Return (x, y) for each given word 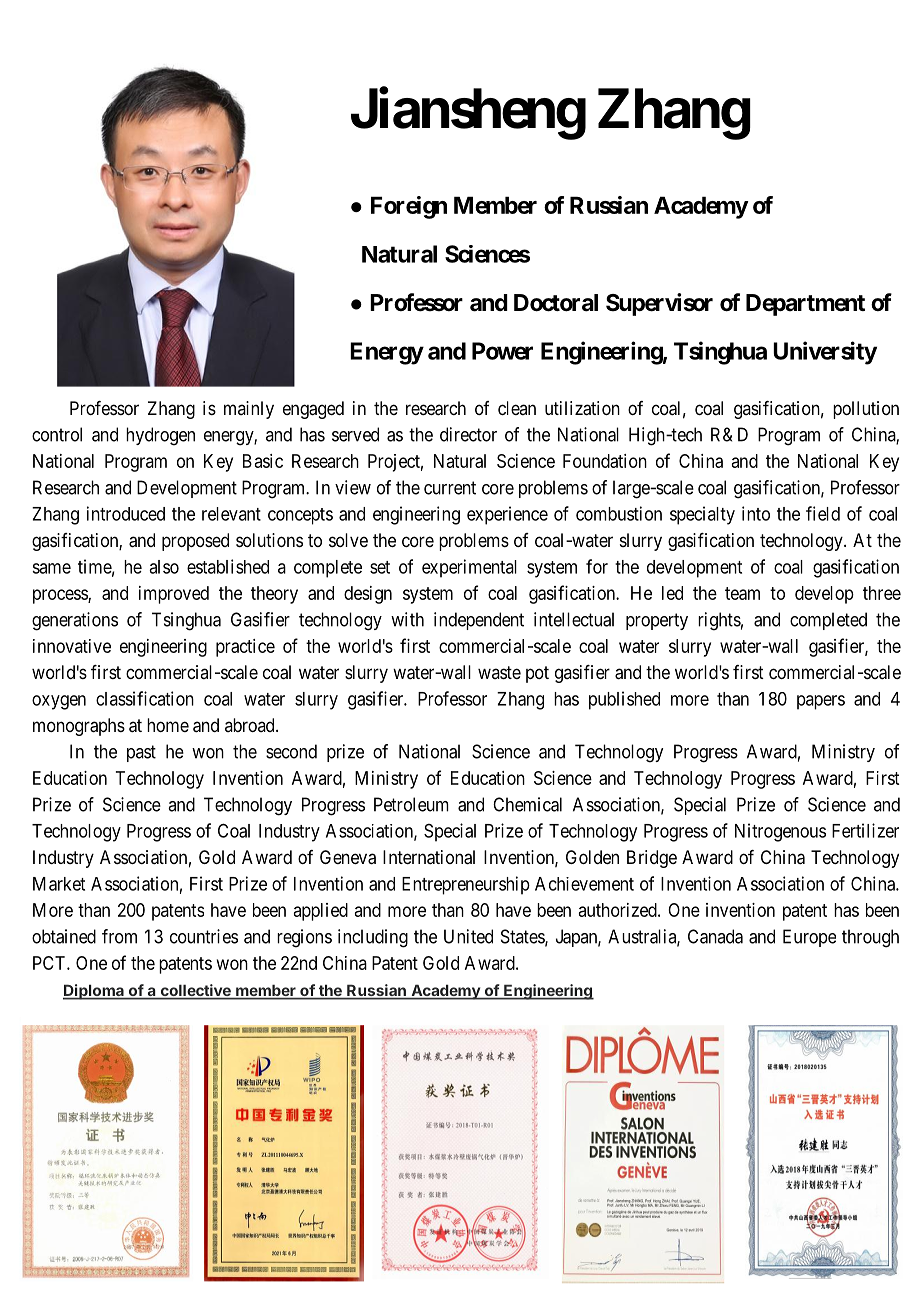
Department (805, 305)
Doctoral (556, 303)
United (468, 936)
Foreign (409, 207)
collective (195, 991)
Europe (809, 938)
